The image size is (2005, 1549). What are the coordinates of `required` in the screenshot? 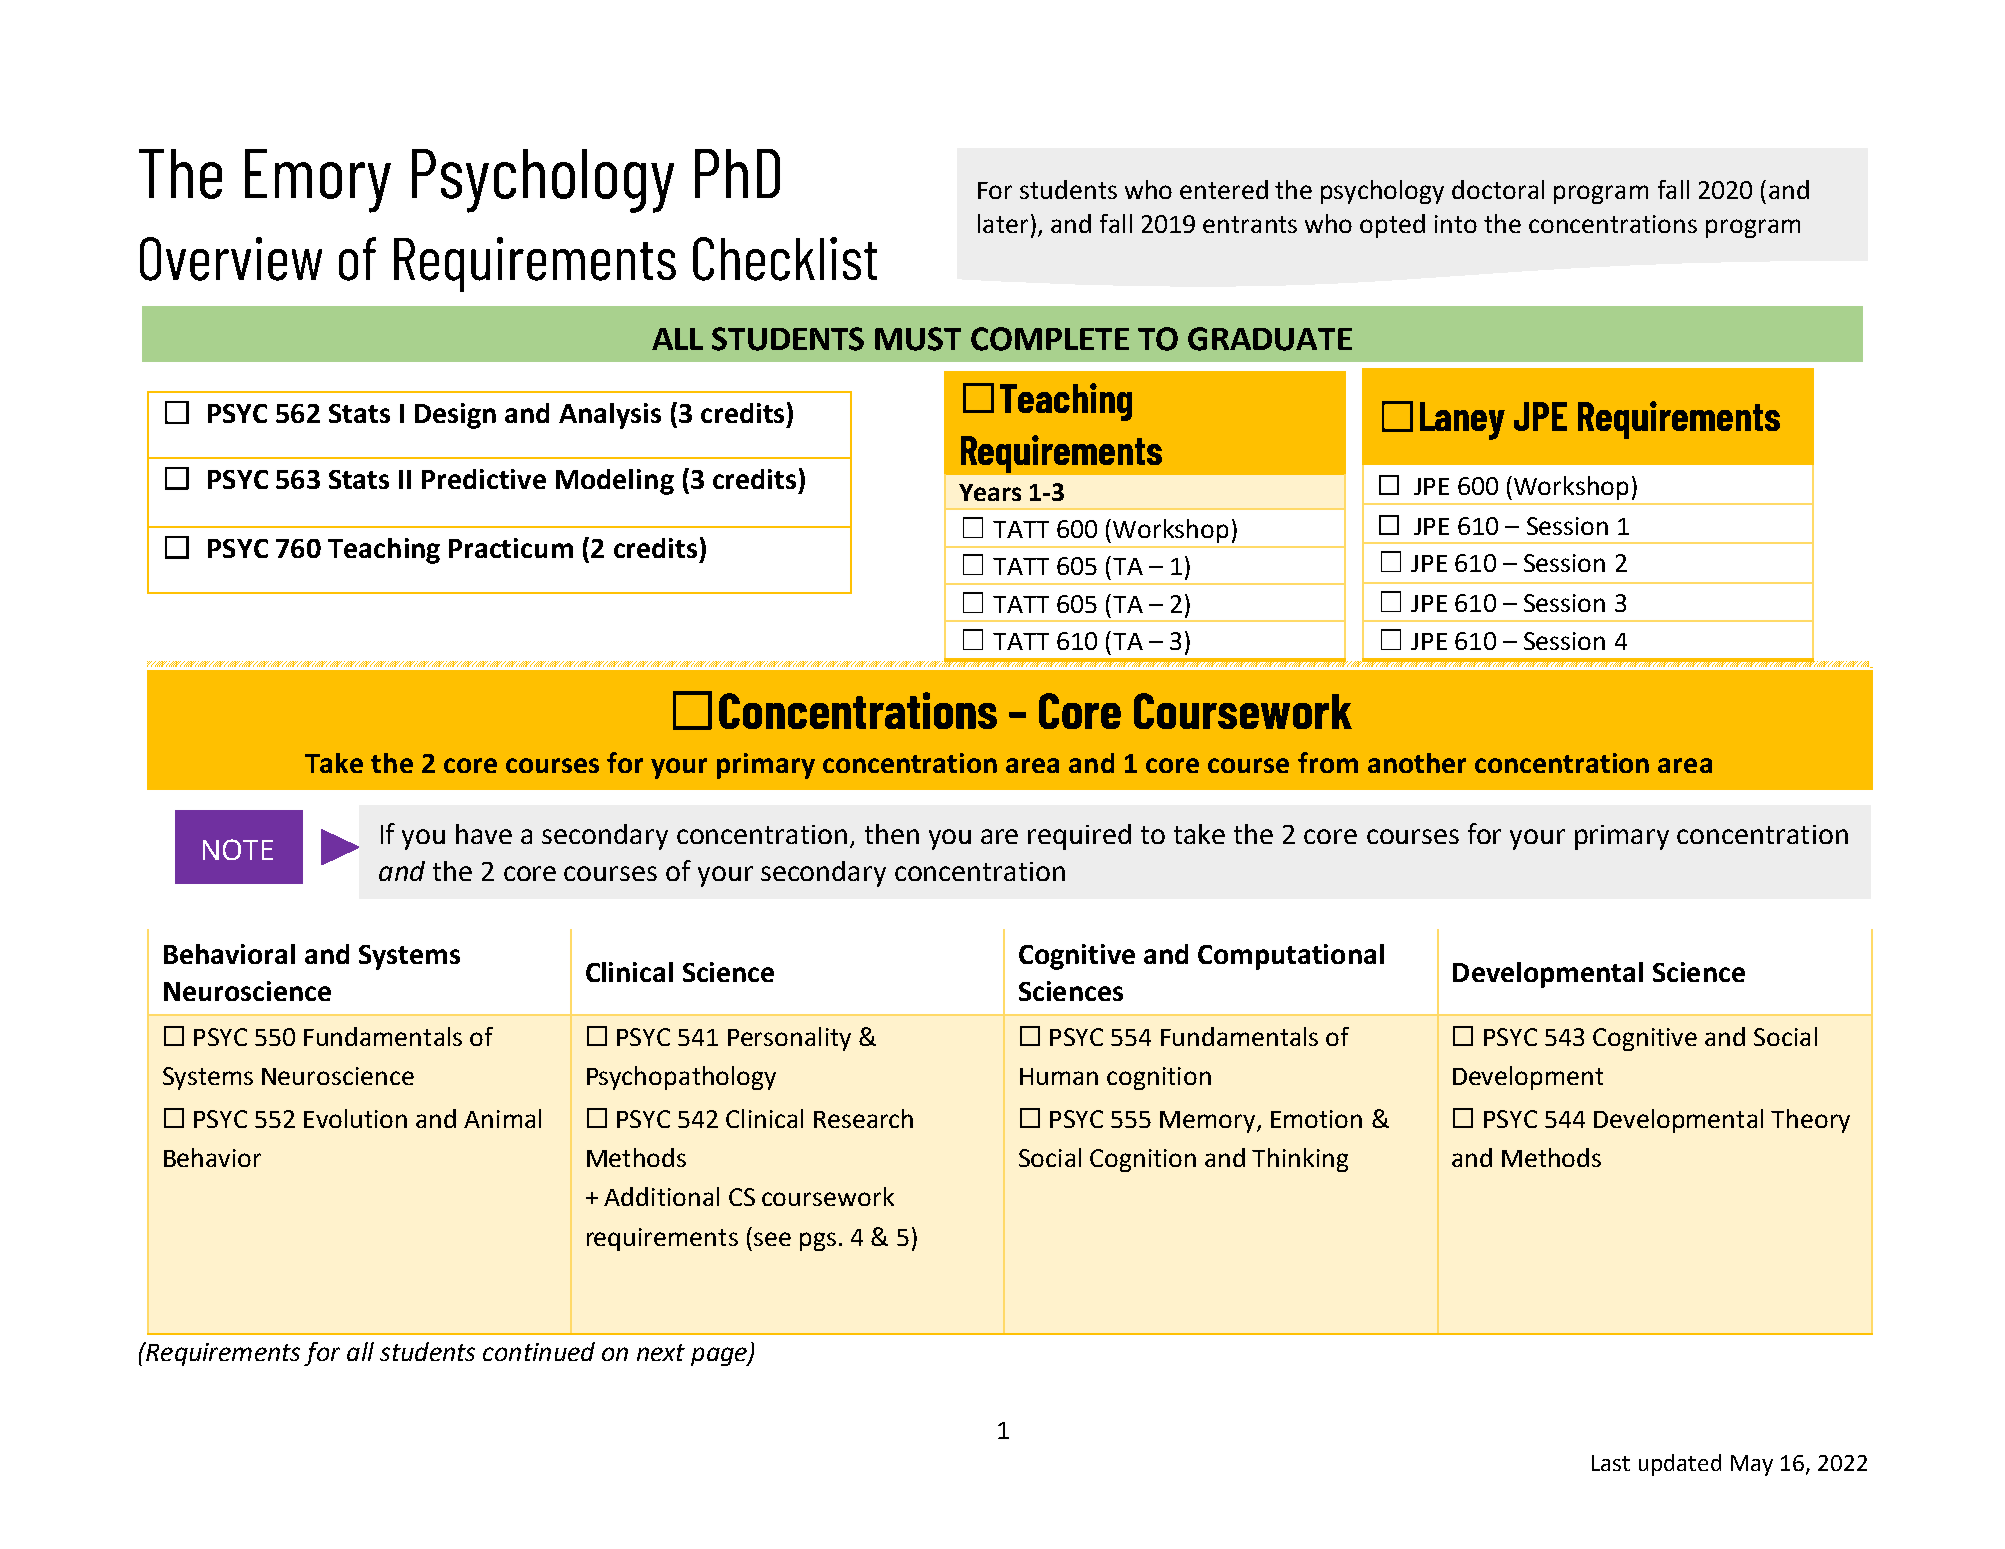 It's located at (1079, 837).
